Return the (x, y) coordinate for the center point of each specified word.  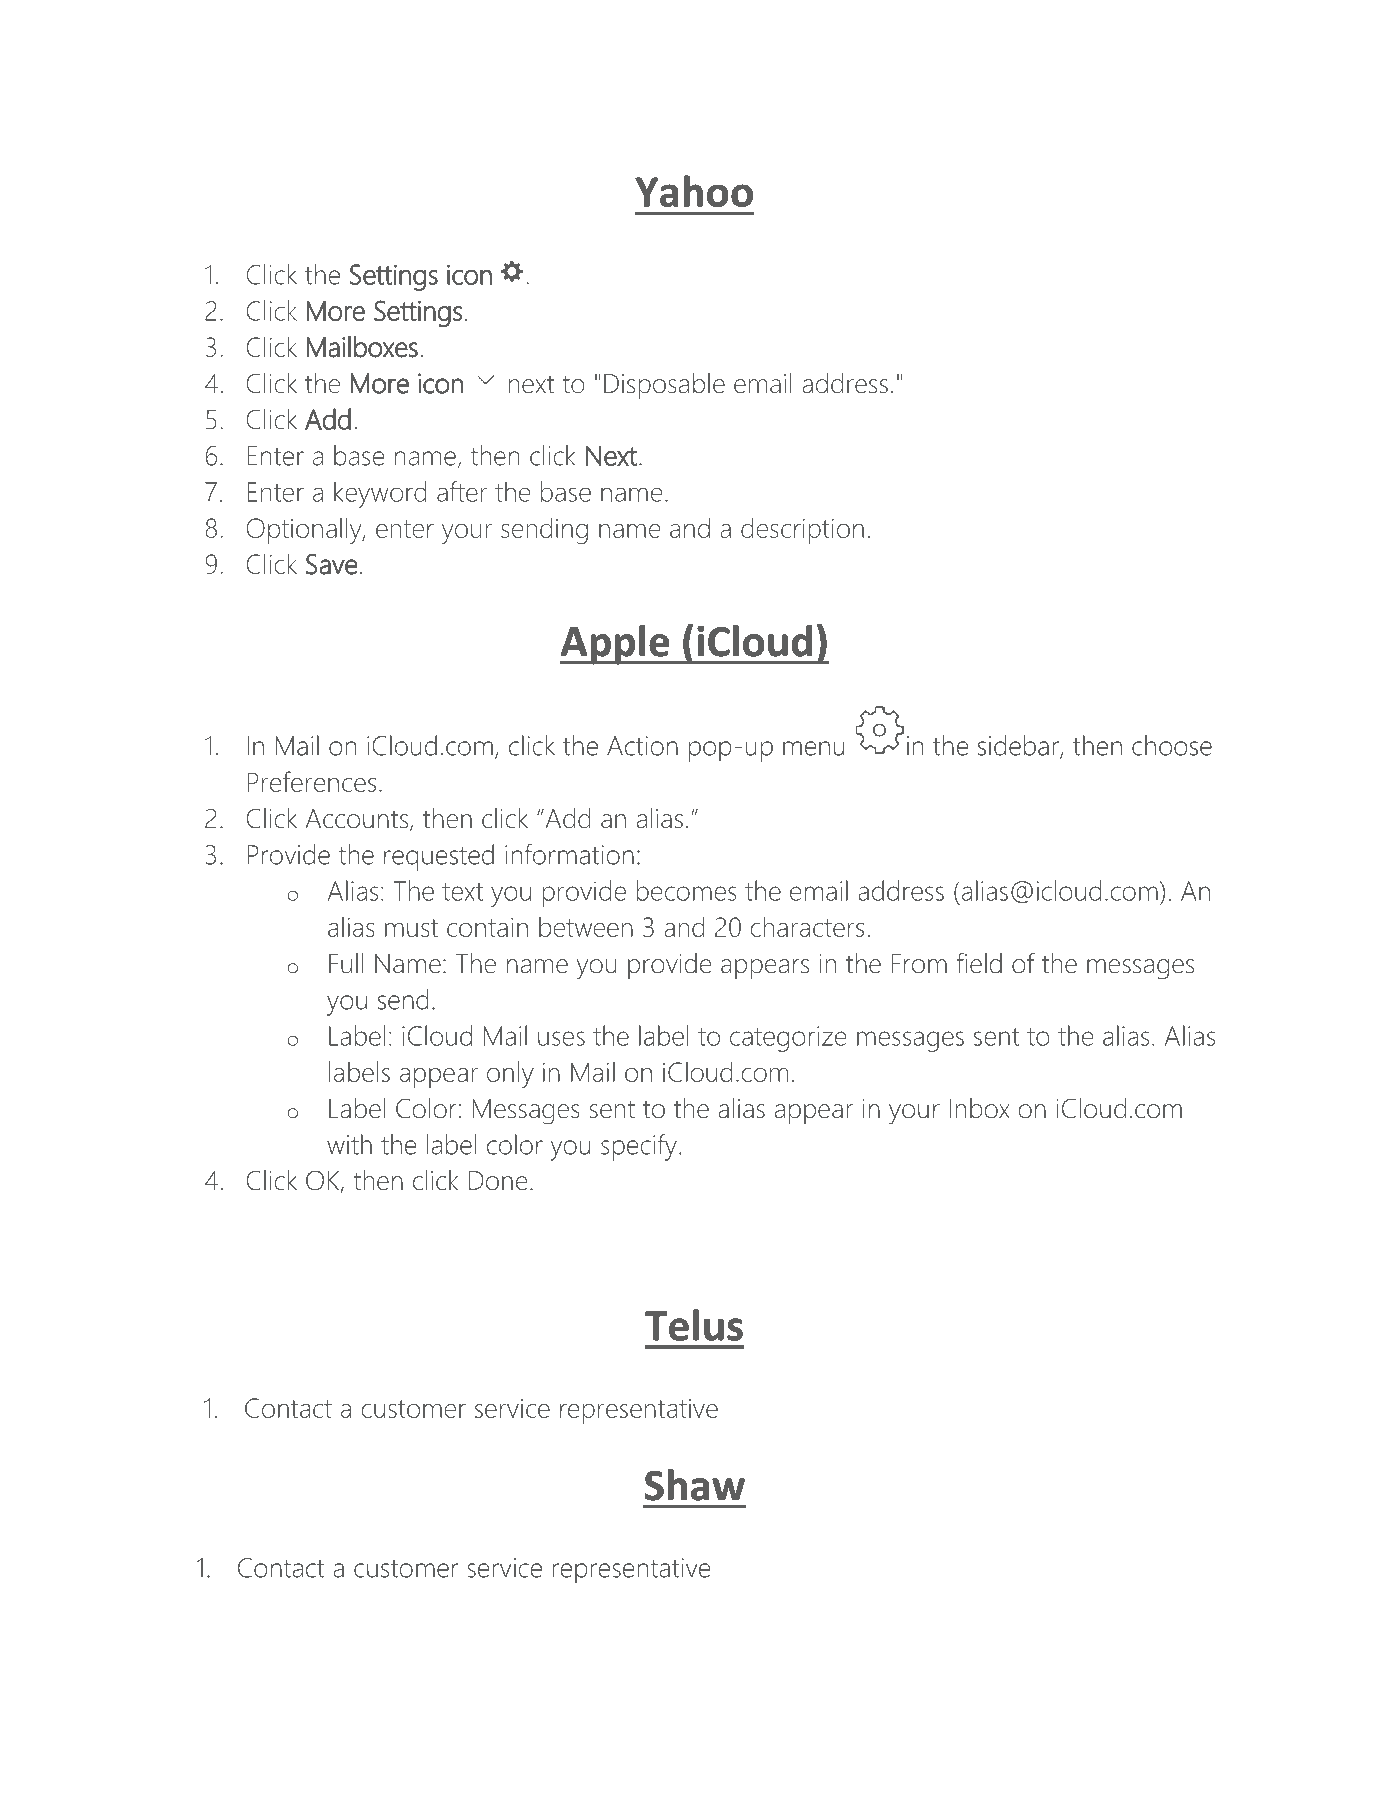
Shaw (695, 1485)
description (802, 530)
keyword (380, 494)
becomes (686, 890)
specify (639, 1147)
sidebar (1019, 746)
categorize (788, 1039)
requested (439, 857)
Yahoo (694, 191)
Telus (694, 1325)
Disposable (664, 386)
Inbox (979, 1108)
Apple (616, 645)
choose (1172, 745)
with (349, 1144)
